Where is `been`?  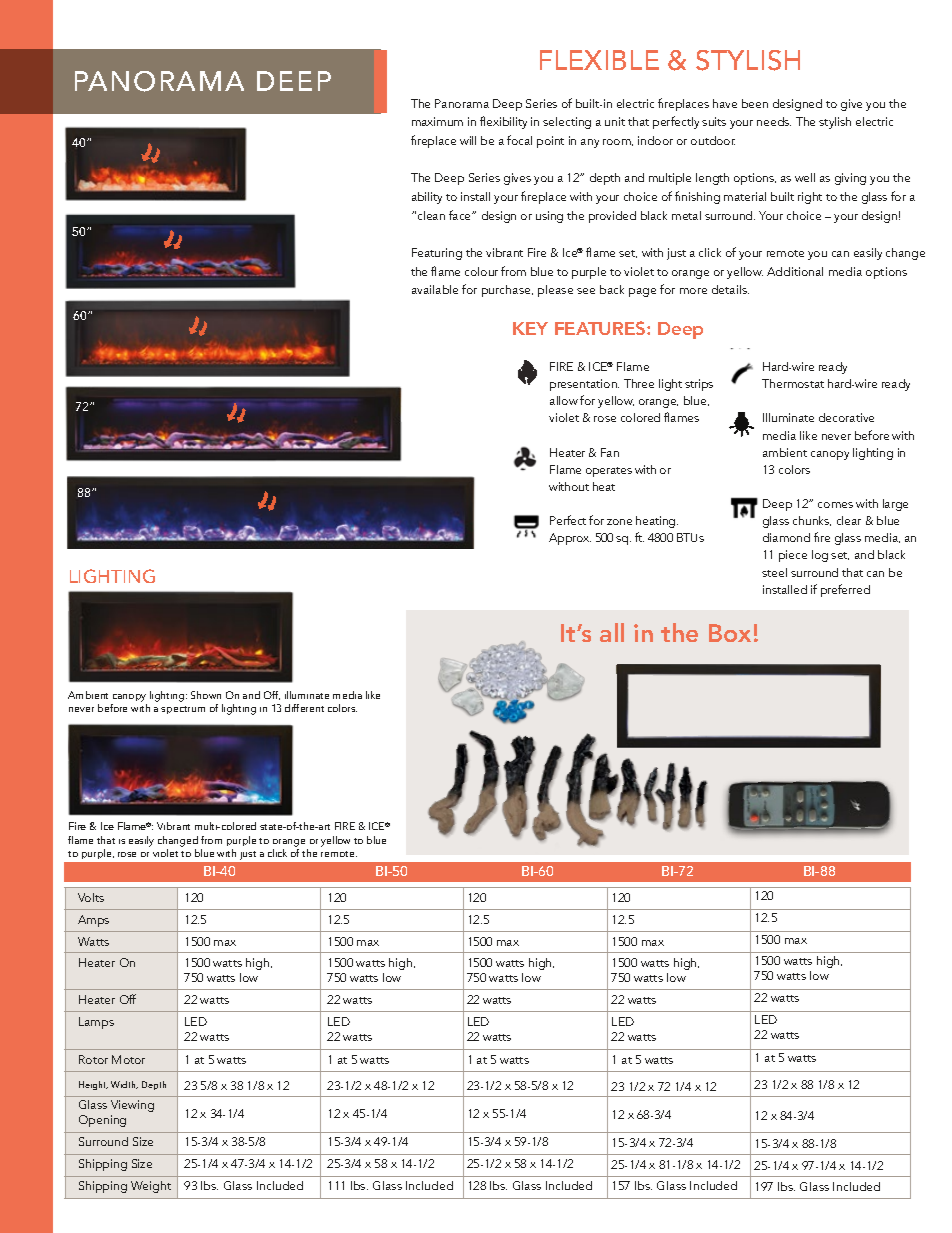 been is located at coordinates (755, 103).
